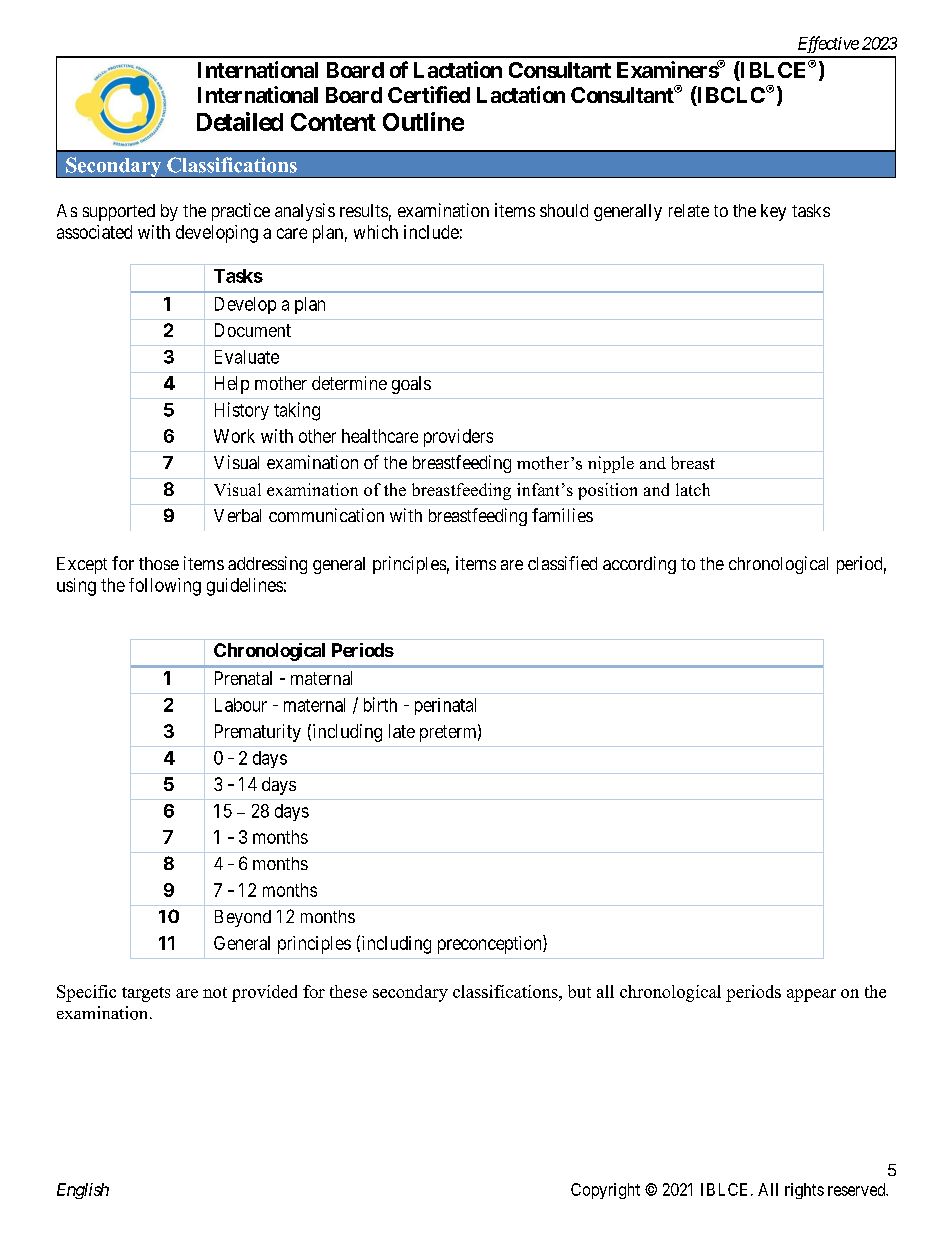 Image resolution: width=952 pixels, height=1233 pixels. Describe the element at coordinates (429, 94) in the page. I see `Certified` at that location.
